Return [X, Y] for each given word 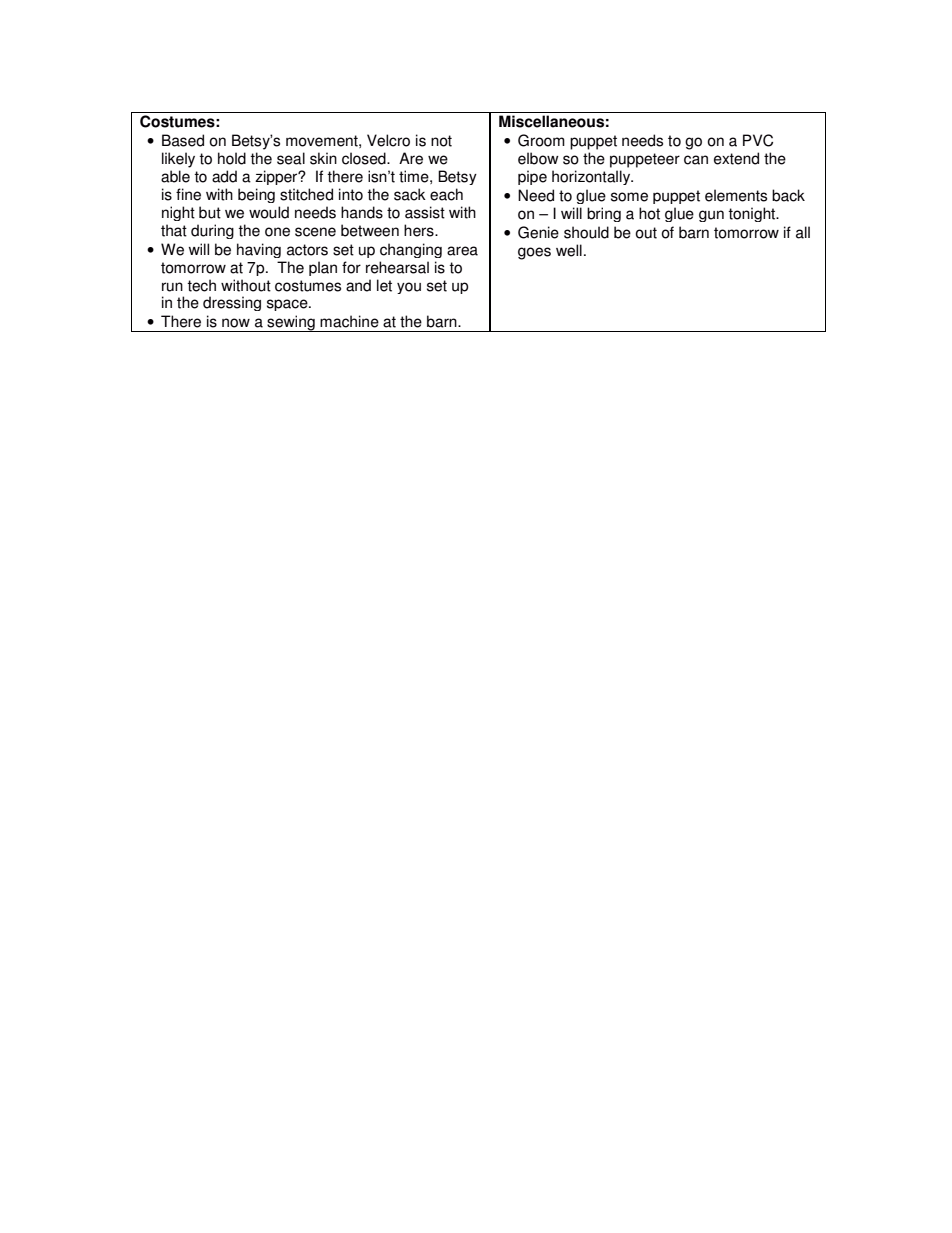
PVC [758, 140]
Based [183, 140]
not [441, 141]
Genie [538, 232]
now [236, 323]
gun [711, 216]
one [277, 232]
